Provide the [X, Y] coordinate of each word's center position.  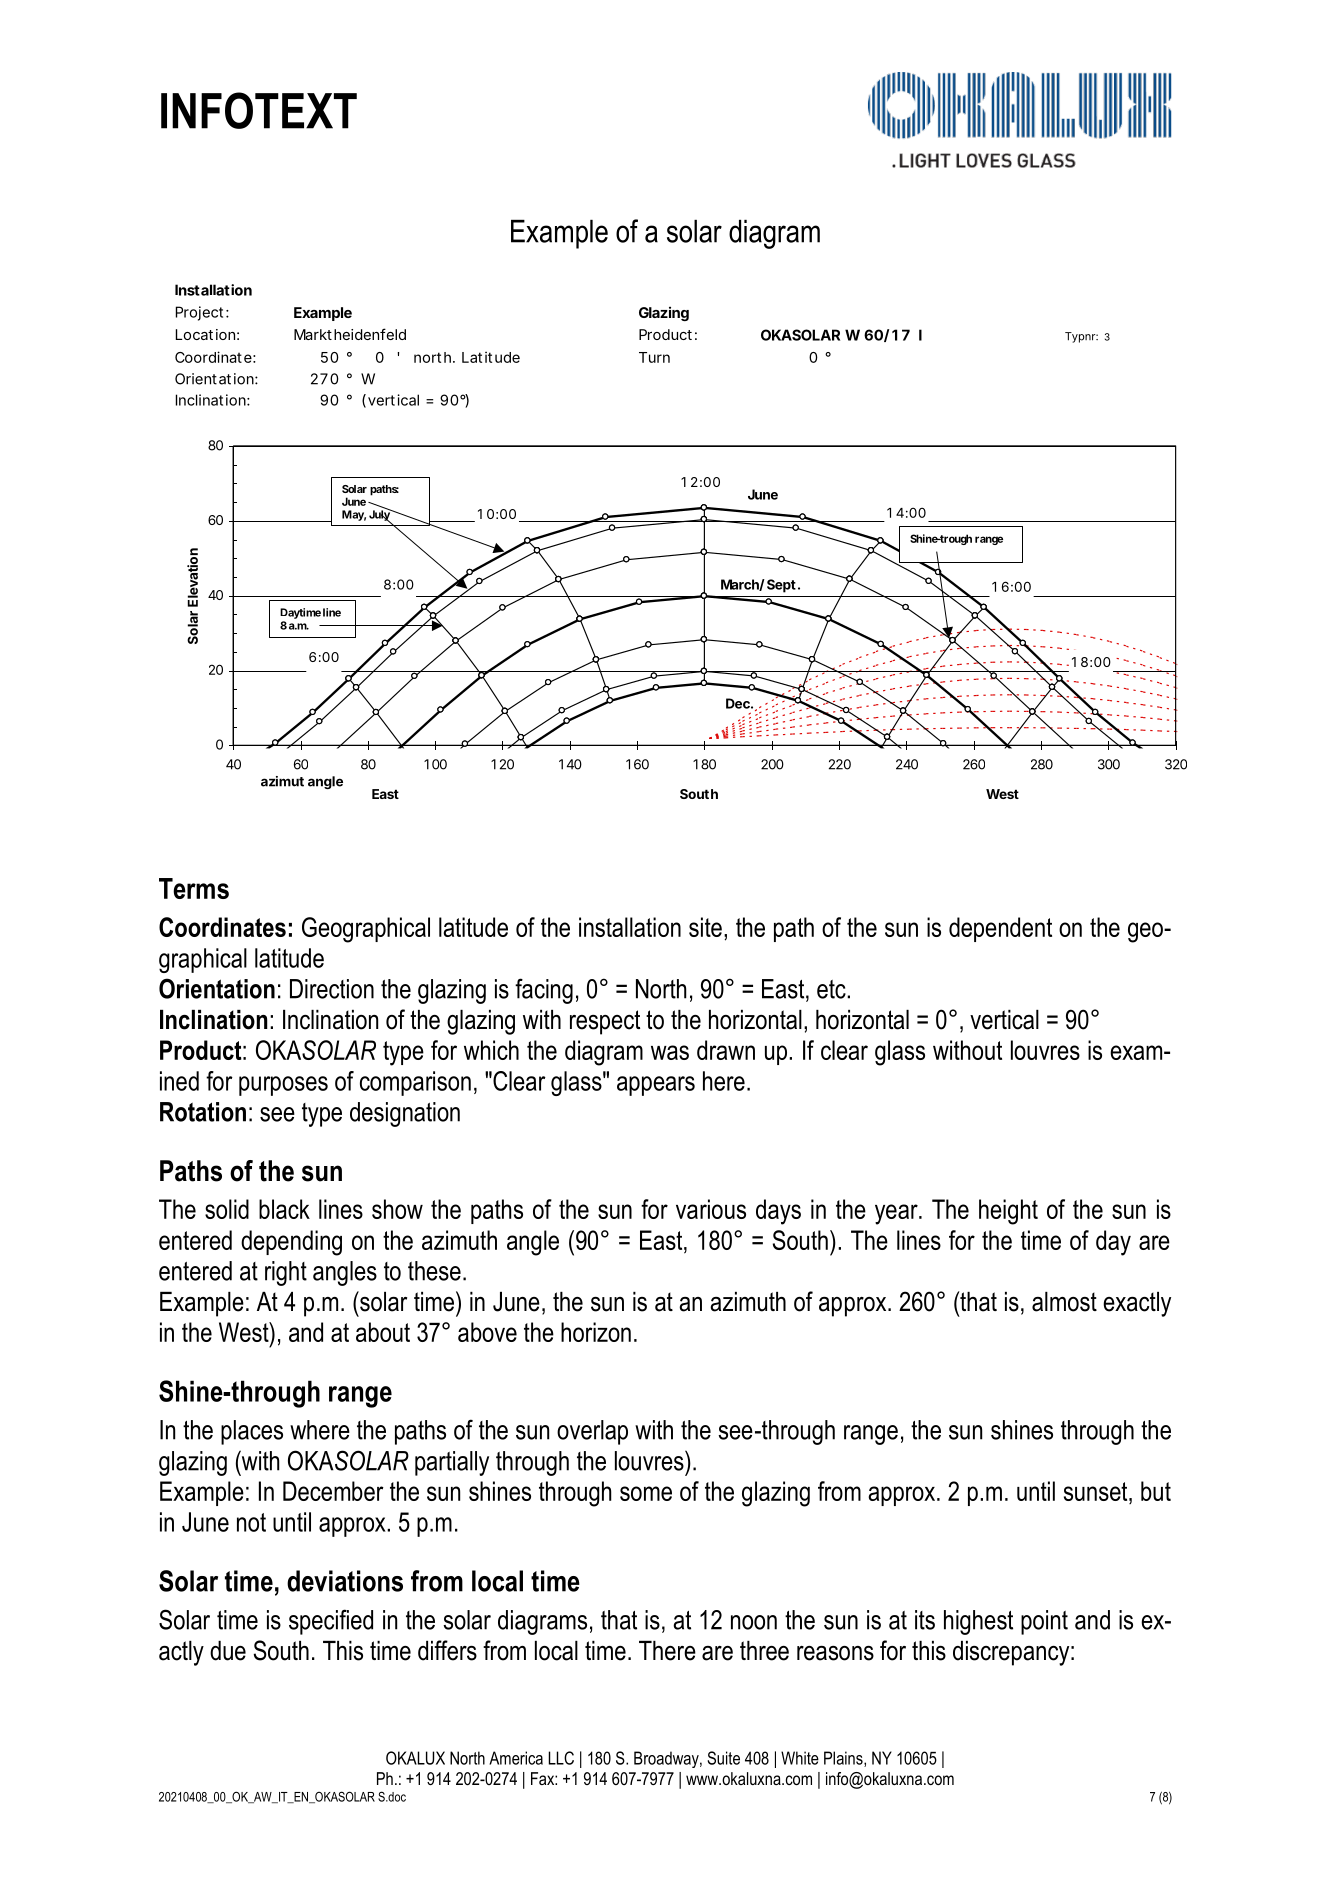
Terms [194, 888]
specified [331, 1622]
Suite [723, 1758]
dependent [1000, 929]
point [1044, 1622]
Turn [654, 357]
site [705, 927]
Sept [781, 586]
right [286, 1273]
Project [199, 313]
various [711, 1209]
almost [1064, 1302]
